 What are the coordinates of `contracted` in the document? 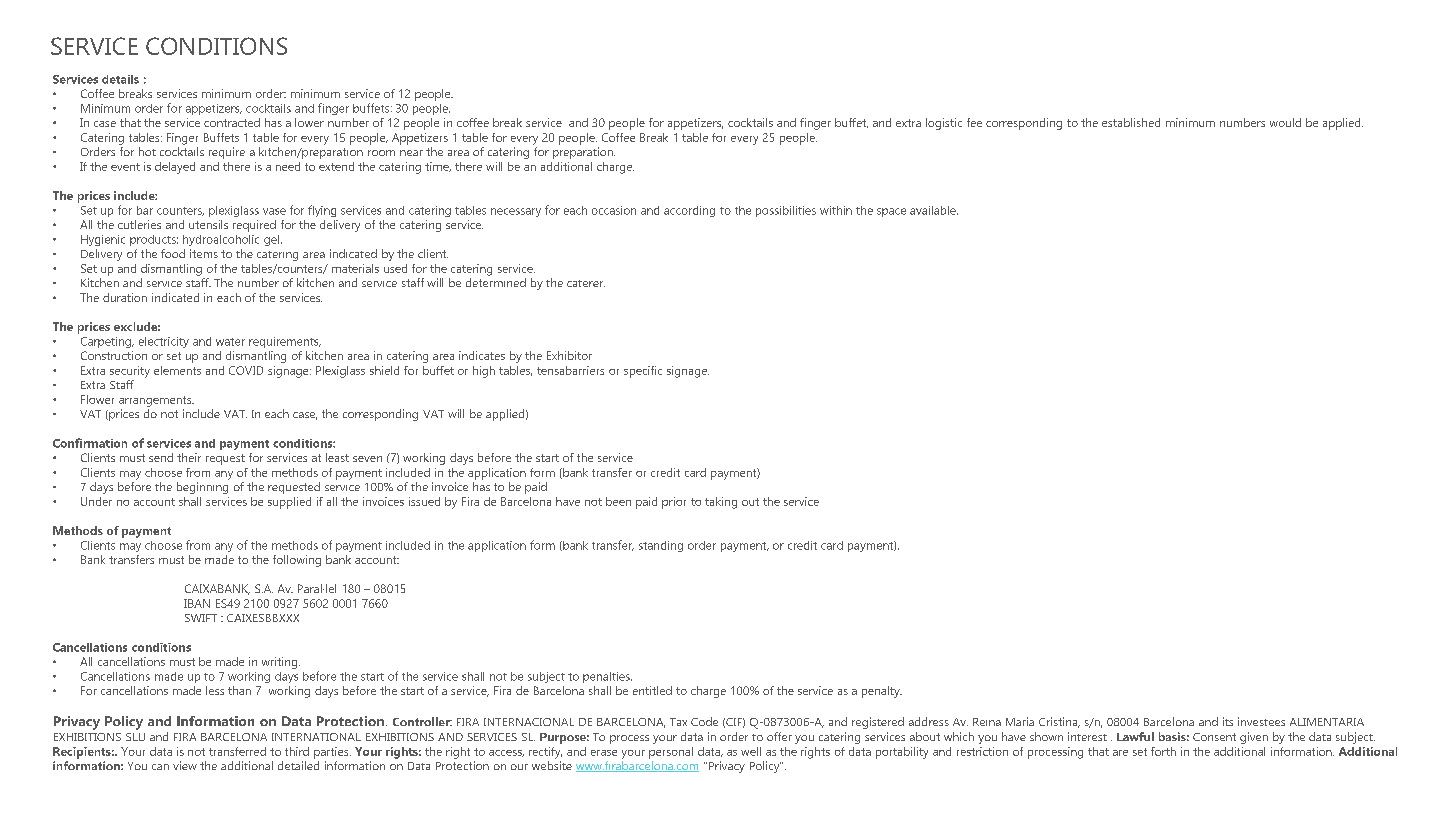 It's located at (232, 122).
